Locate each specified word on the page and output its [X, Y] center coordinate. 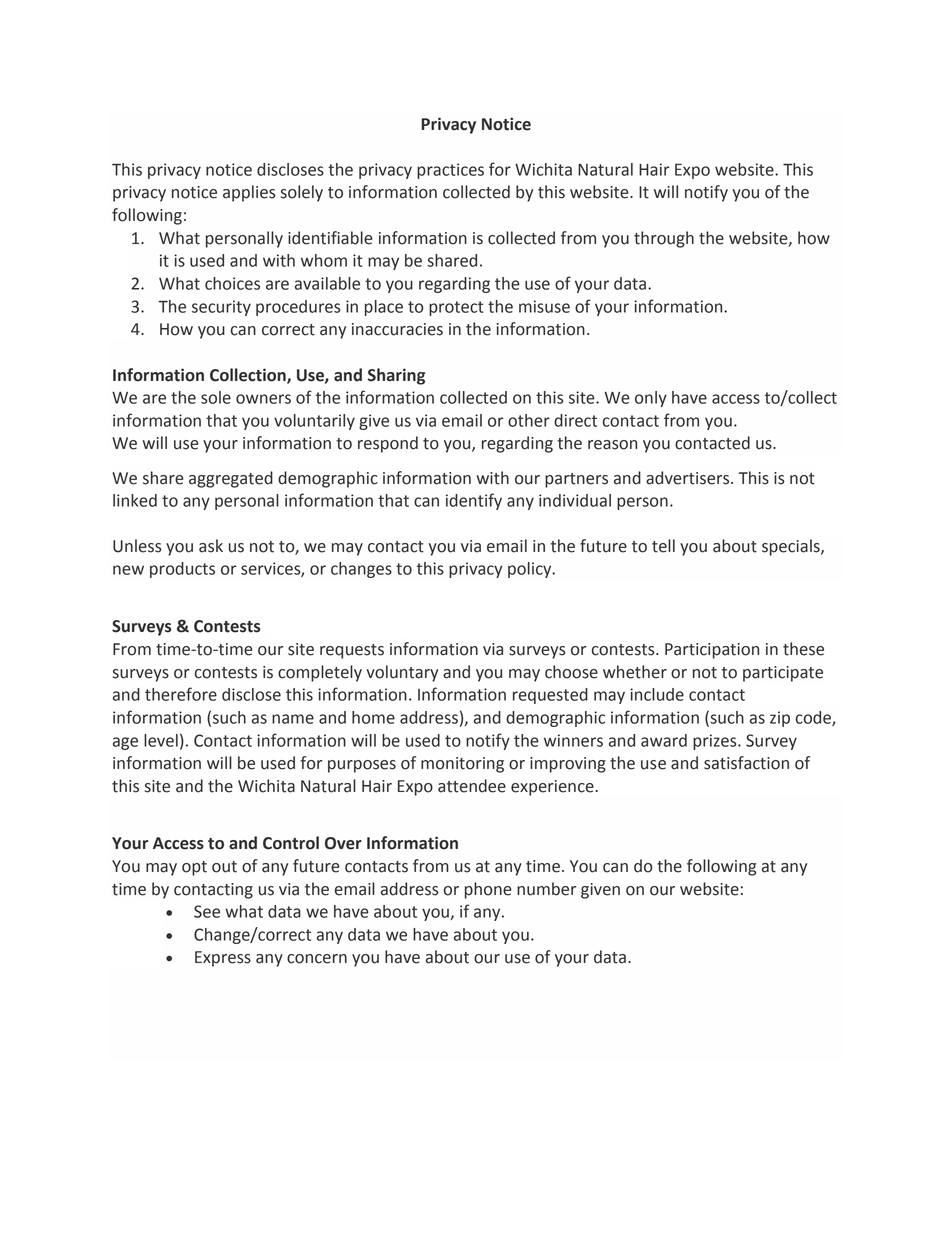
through [664, 239]
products [182, 570]
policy [531, 570]
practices [450, 171]
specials [792, 547]
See [207, 911]
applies [249, 193]
